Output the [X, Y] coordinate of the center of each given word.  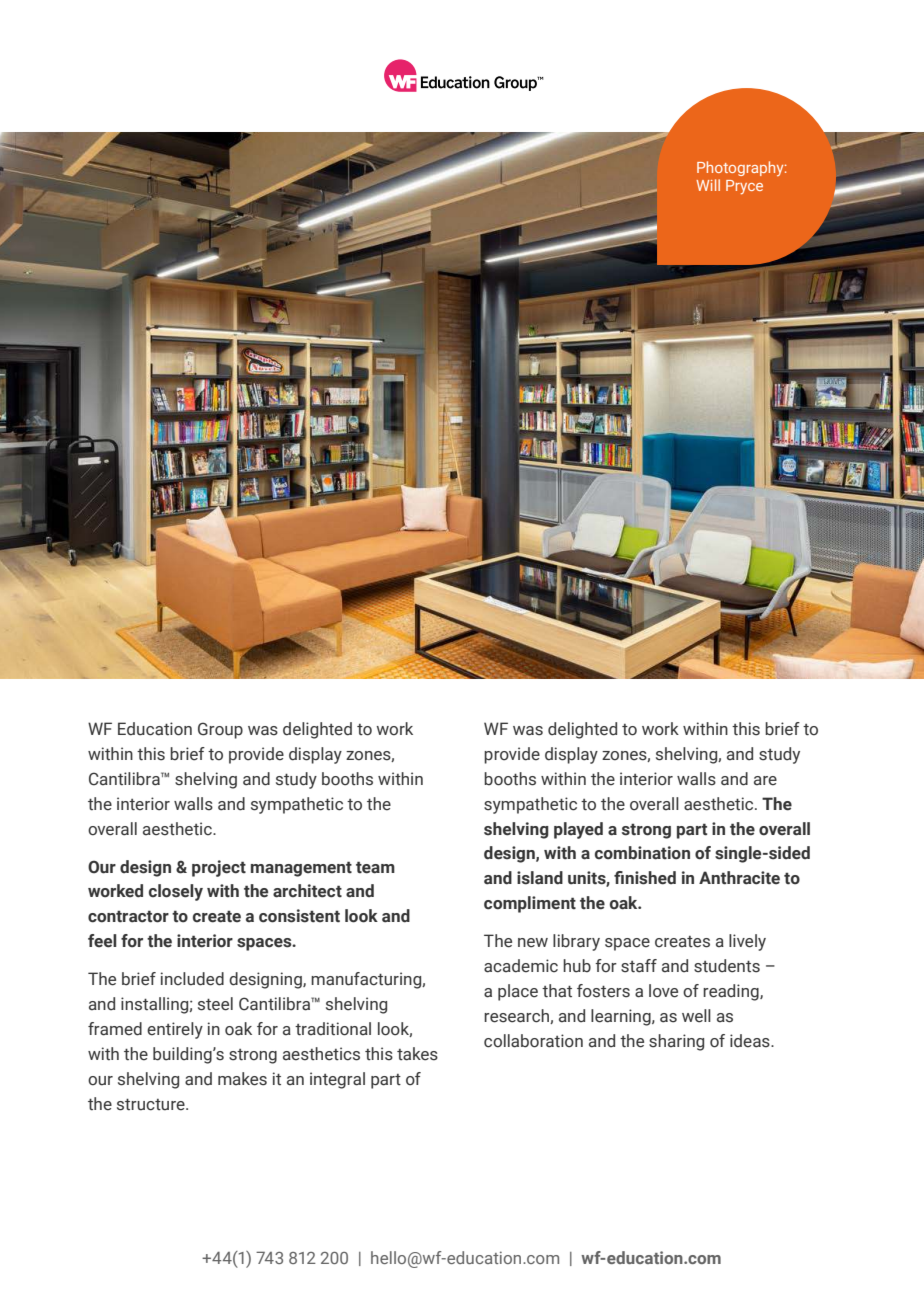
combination [642, 853]
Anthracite [739, 878]
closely [176, 892]
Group [220, 730]
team [375, 867]
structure [152, 1105]
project [219, 868]
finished [645, 878]
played [578, 830]
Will [708, 185]
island [540, 878]
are [765, 781]
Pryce [744, 187]
